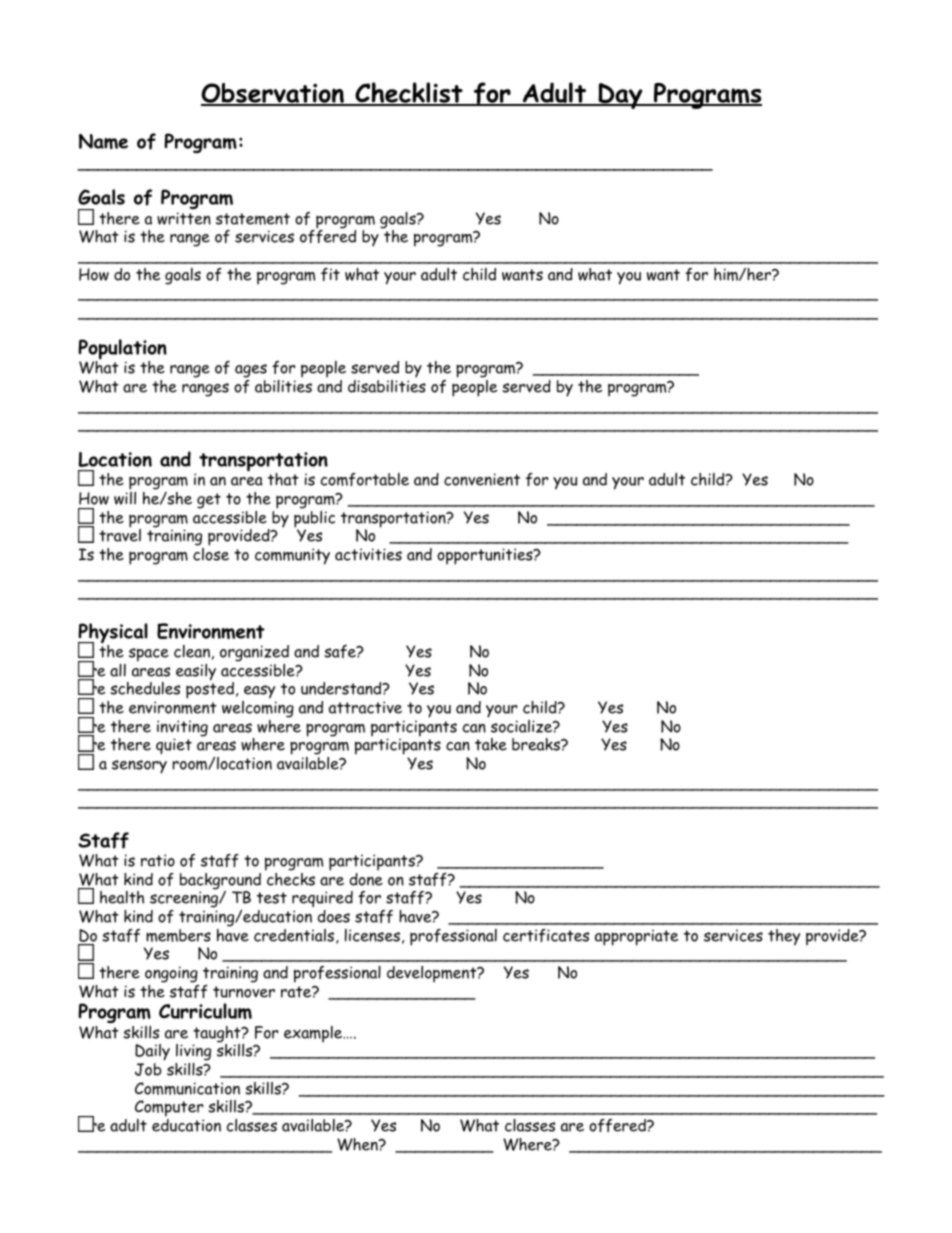  What do you see at coordinates (169, 1110) in the document?
I see `Computer` at bounding box center [169, 1110].
